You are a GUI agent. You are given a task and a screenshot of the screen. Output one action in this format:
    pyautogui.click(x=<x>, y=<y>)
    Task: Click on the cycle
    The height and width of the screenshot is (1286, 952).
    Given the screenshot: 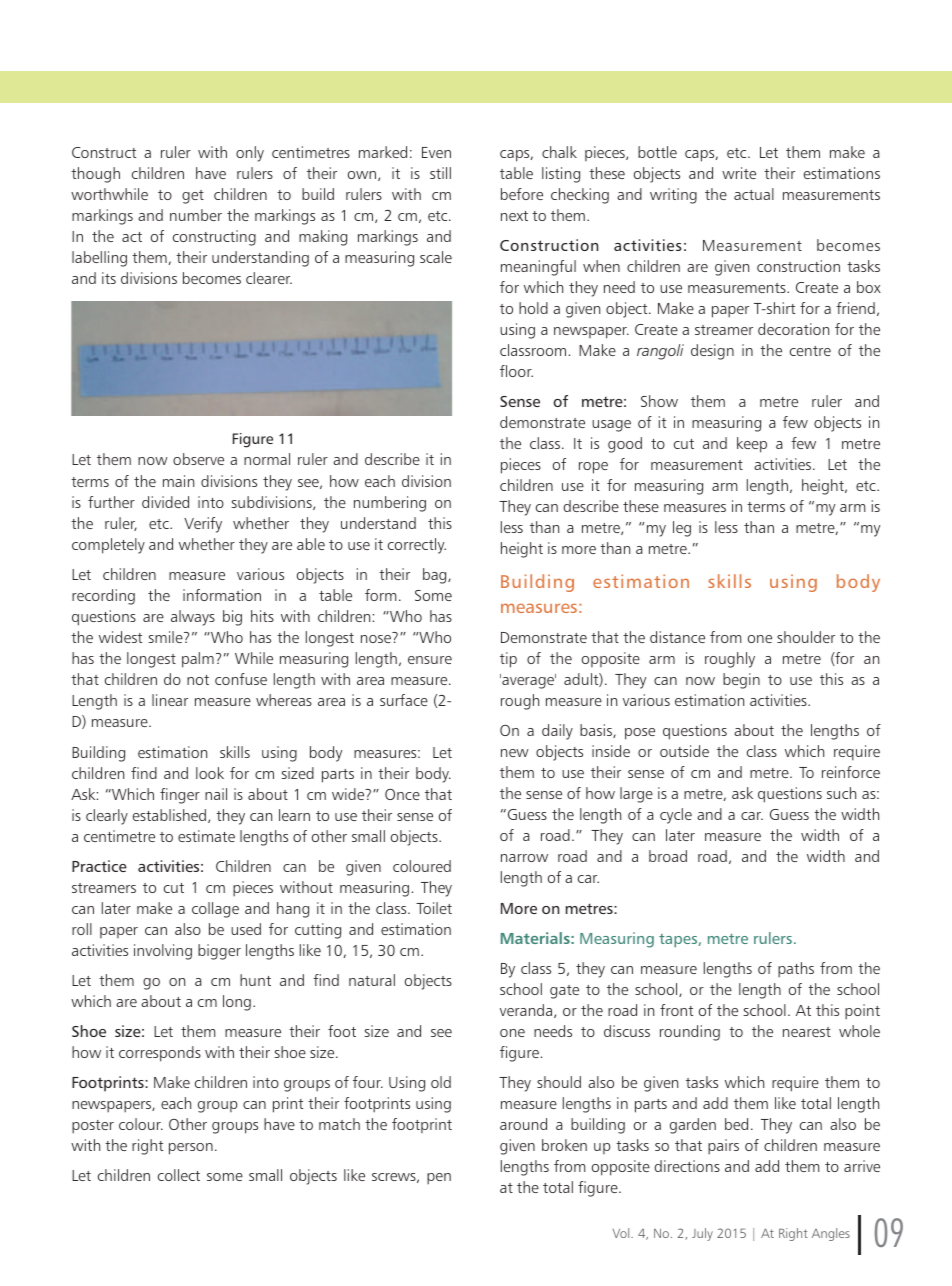 What is the action you would take?
    pyautogui.click(x=676, y=816)
